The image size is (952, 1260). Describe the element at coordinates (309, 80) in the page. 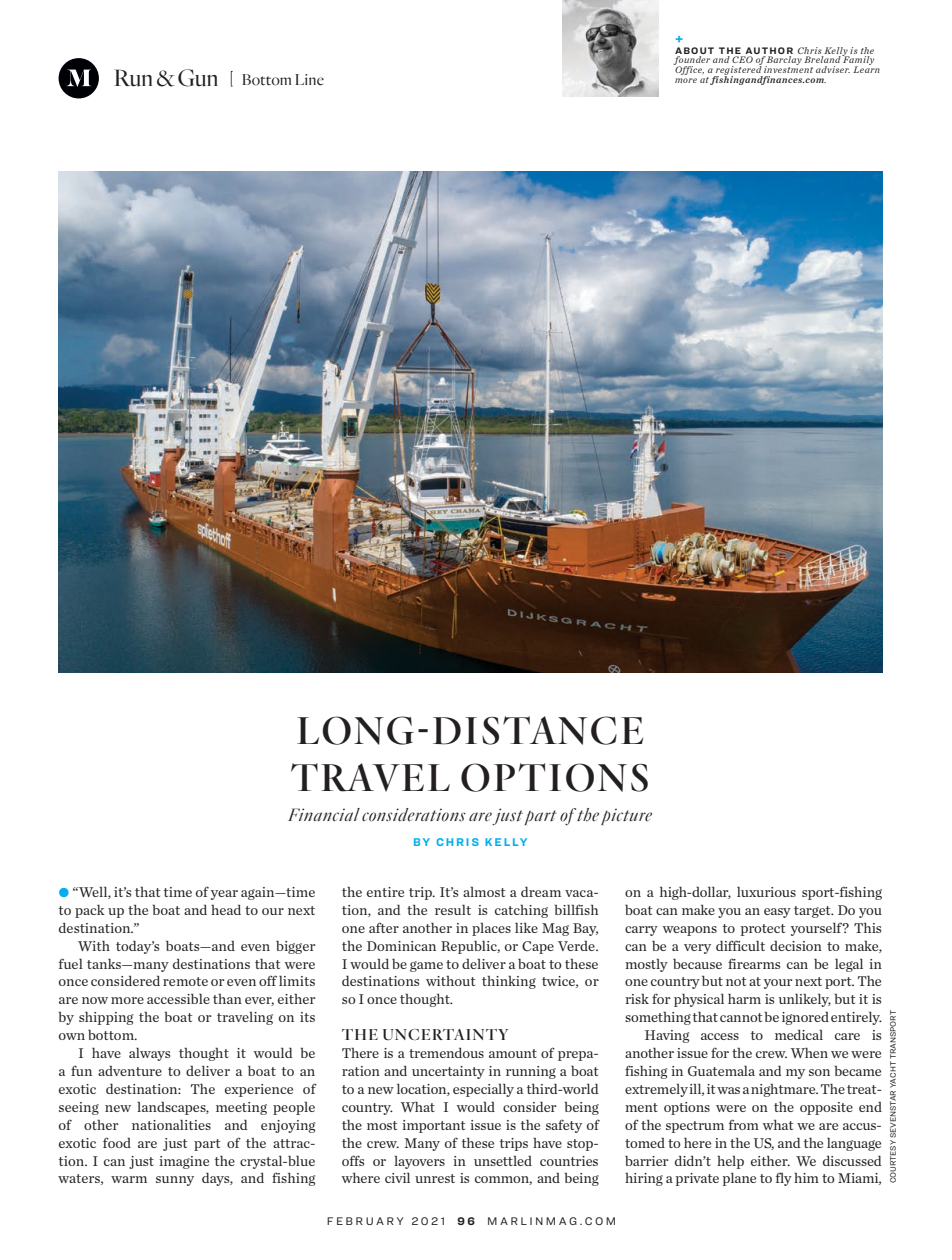

I see `Line` at that location.
